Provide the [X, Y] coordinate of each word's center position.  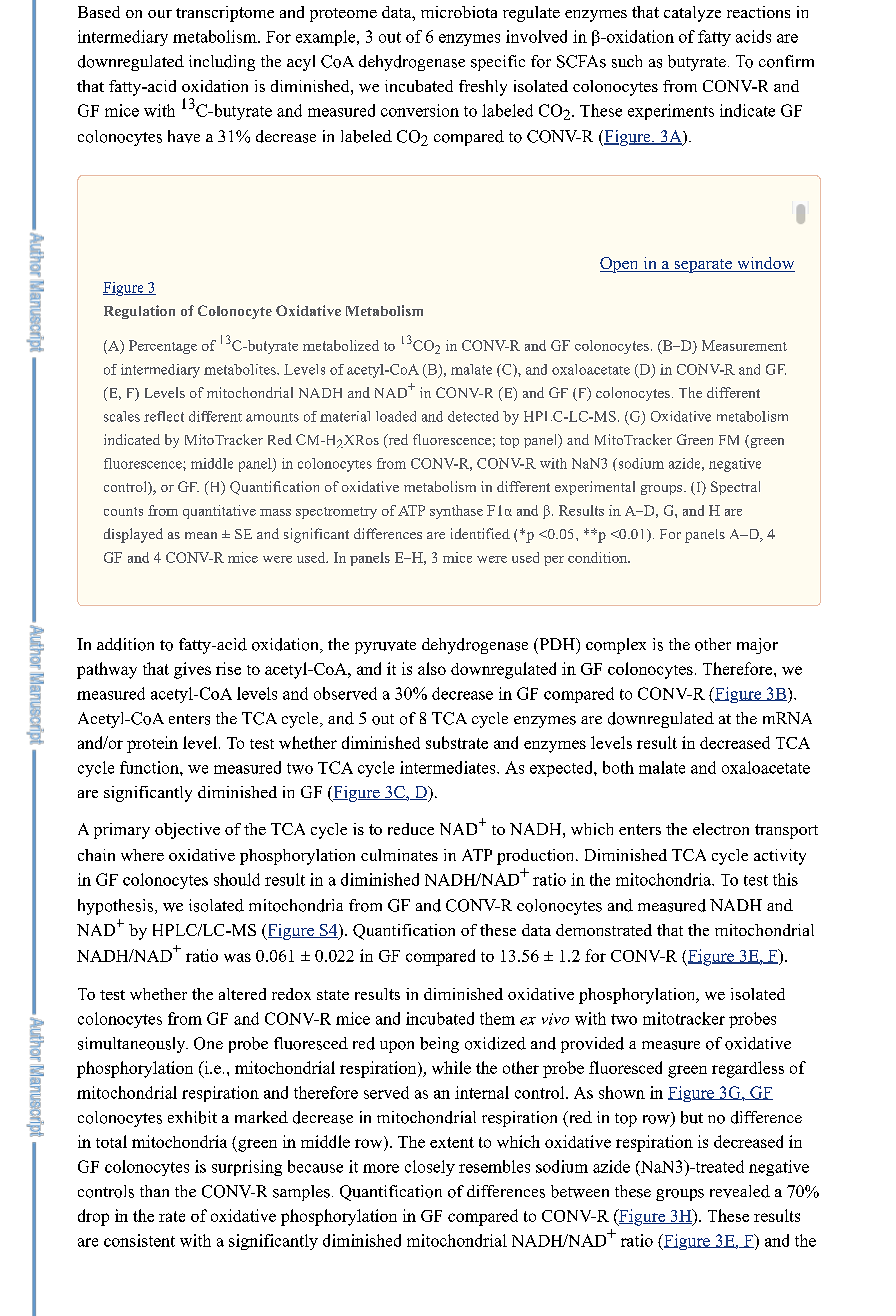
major [757, 646]
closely [430, 1168]
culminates [399, 855]
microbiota [459, 12]
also [432, 668]
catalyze [692, 14]
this [785, 879]
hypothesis [117, 907]
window [765, 264]
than [154, 1191]
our [160, 14]
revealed [740, 1191]
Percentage [163, 347]
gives [192, 670]
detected [473, 416]
